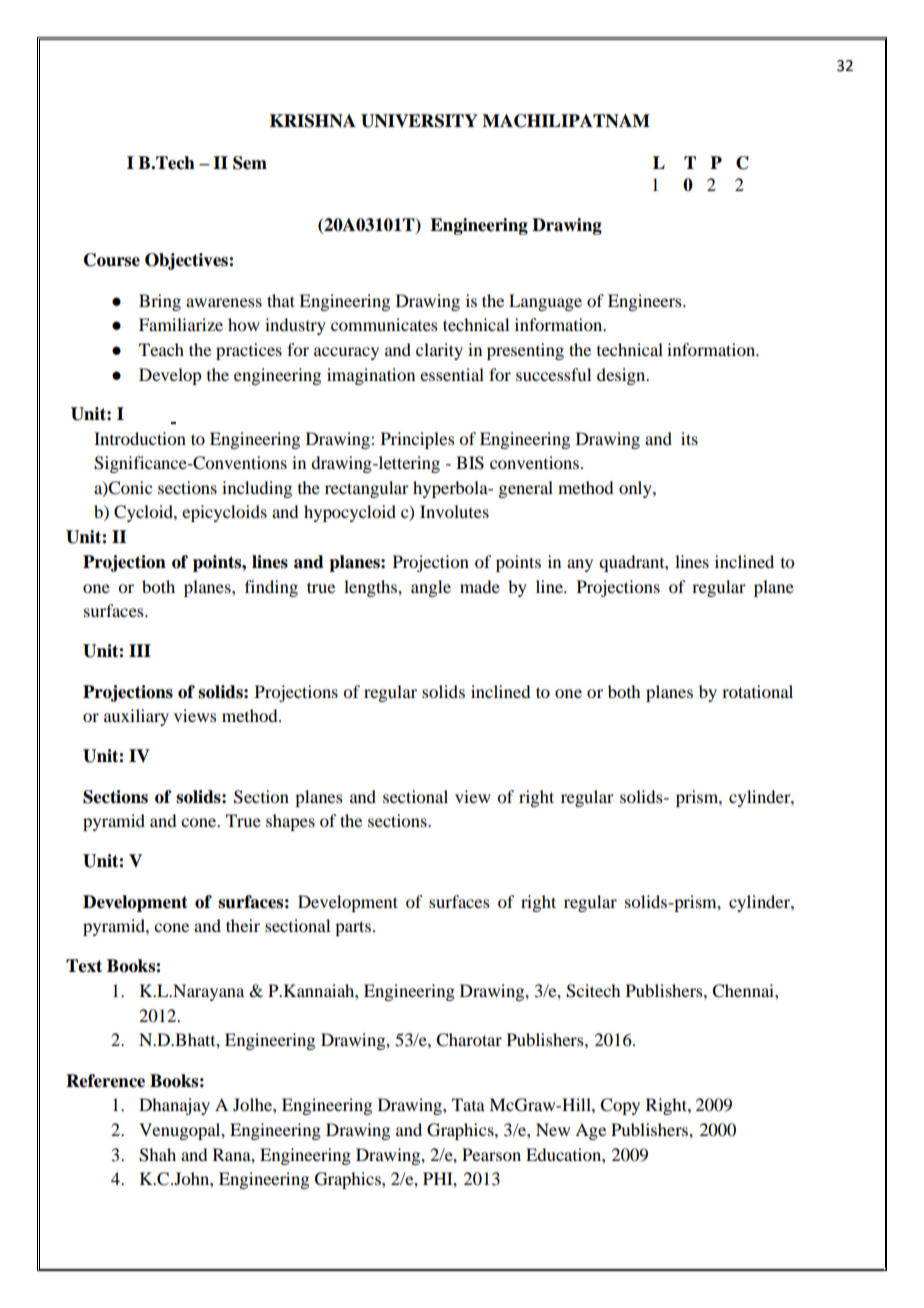 The height and width of the image is (1308, 924). What do you see at coordinates (646, 302) in the image?
I see `Engineers` at bounding box center [646, 302].
